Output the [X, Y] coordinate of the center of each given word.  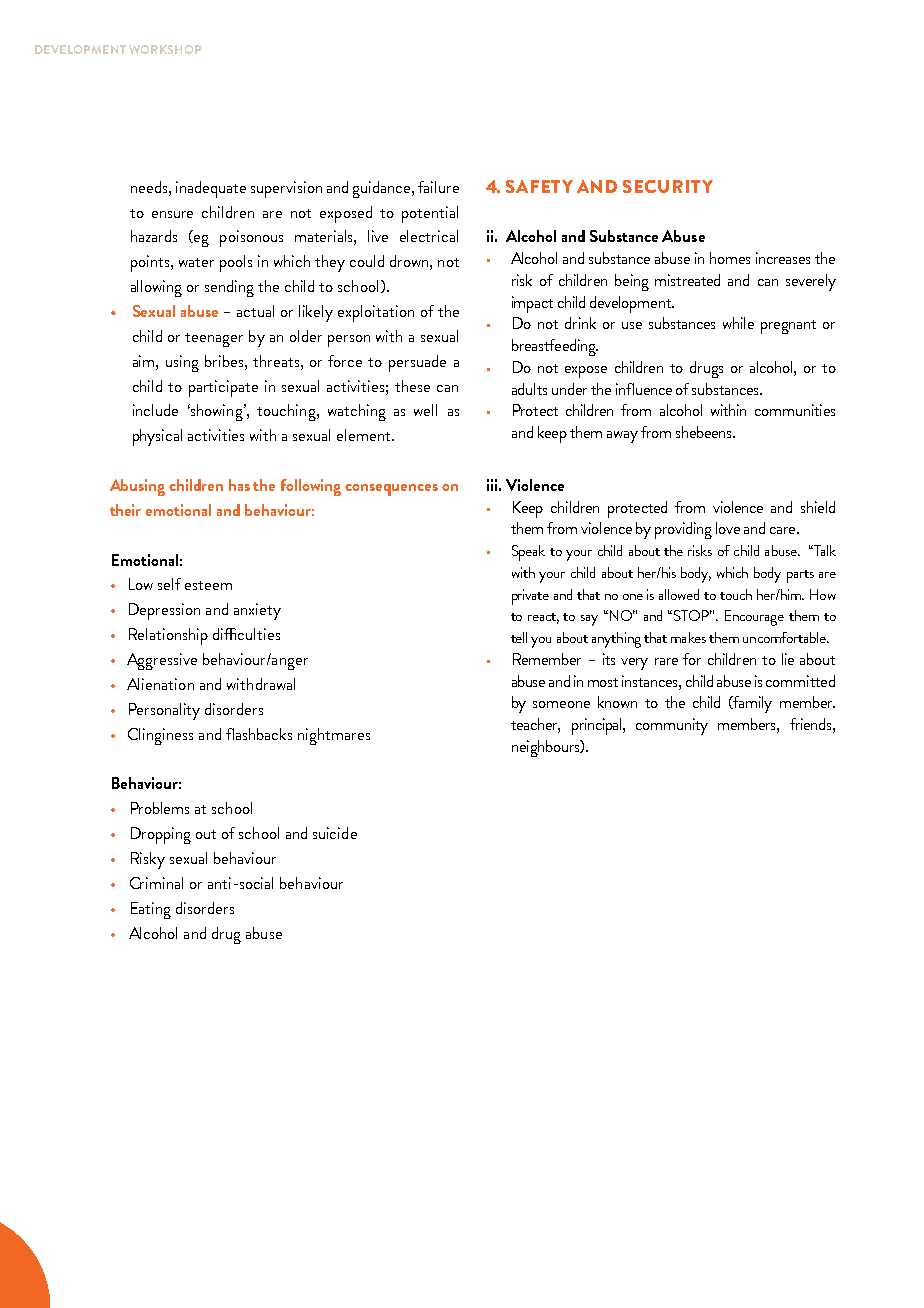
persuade [417, 363]
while [738, 323]
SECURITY [668, 186]
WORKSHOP [165, 49]
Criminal [156, 883]
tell [519, 637]
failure [438, 187]
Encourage [754, 618]
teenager [214, 340]
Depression [164, 611]
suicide [335, 833]
